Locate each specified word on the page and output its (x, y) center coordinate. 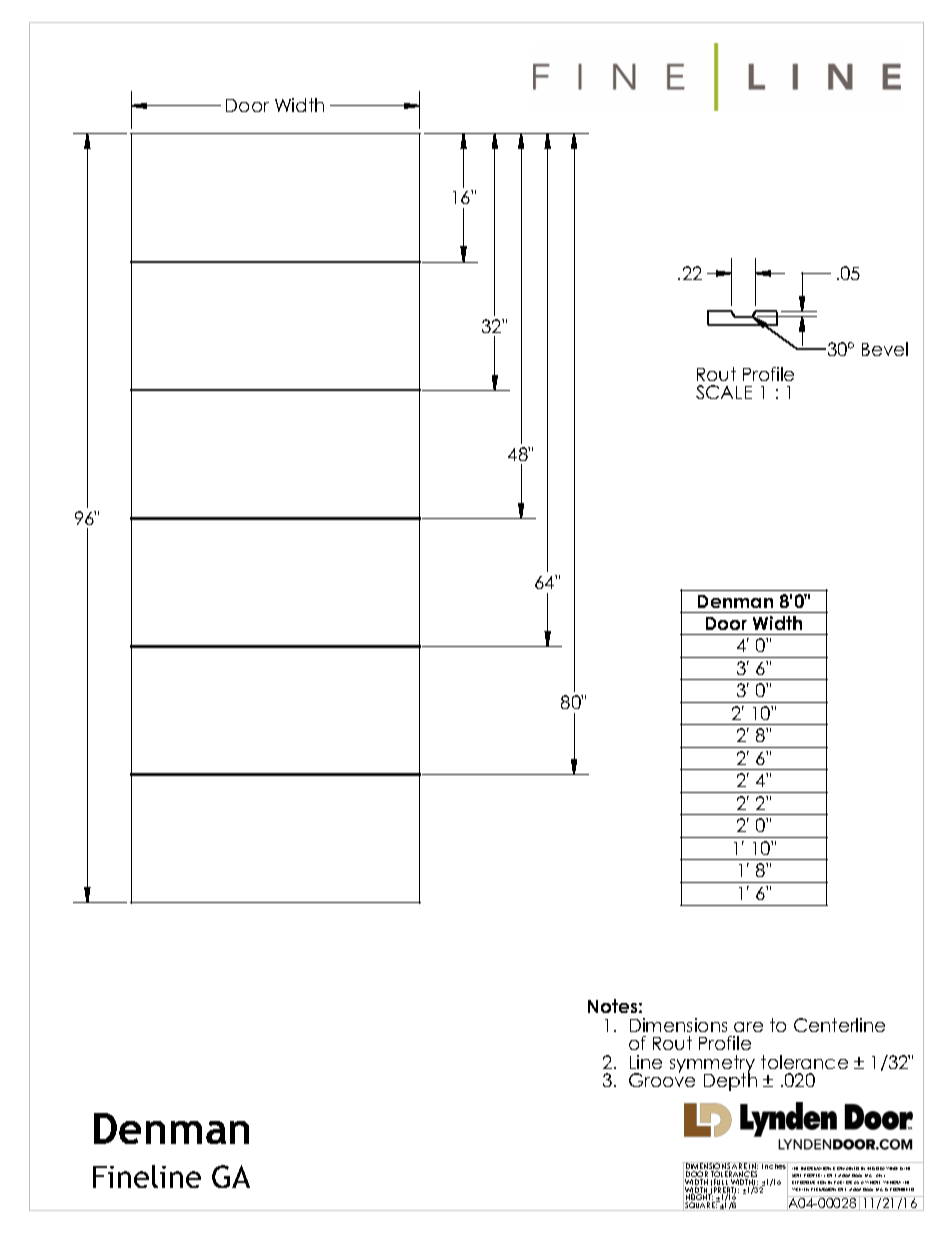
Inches (775, 1167)
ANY (880, 1175)
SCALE (724, 392)
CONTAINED (846, 1168)
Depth (730, 1081)
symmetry (712, 1065)
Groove (662, 1079)
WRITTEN (800, 1189)
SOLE (796, 1175)
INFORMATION (816, 1168)
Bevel (885, 349)
